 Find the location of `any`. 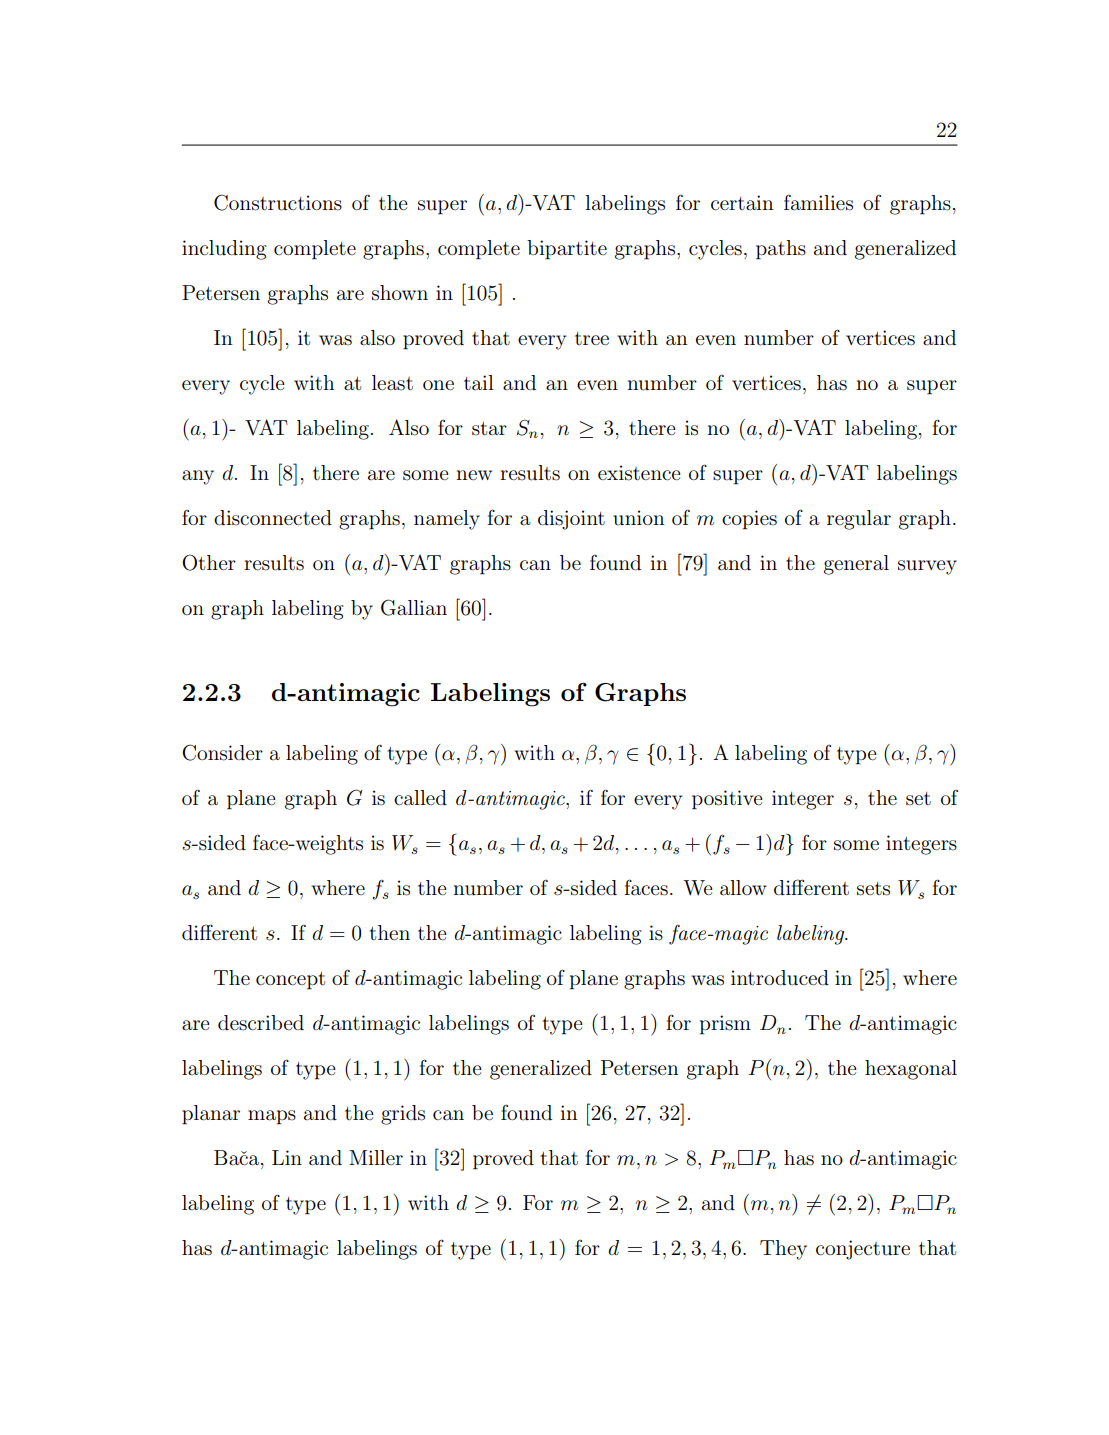

any is located at coordinates (198, 477).
